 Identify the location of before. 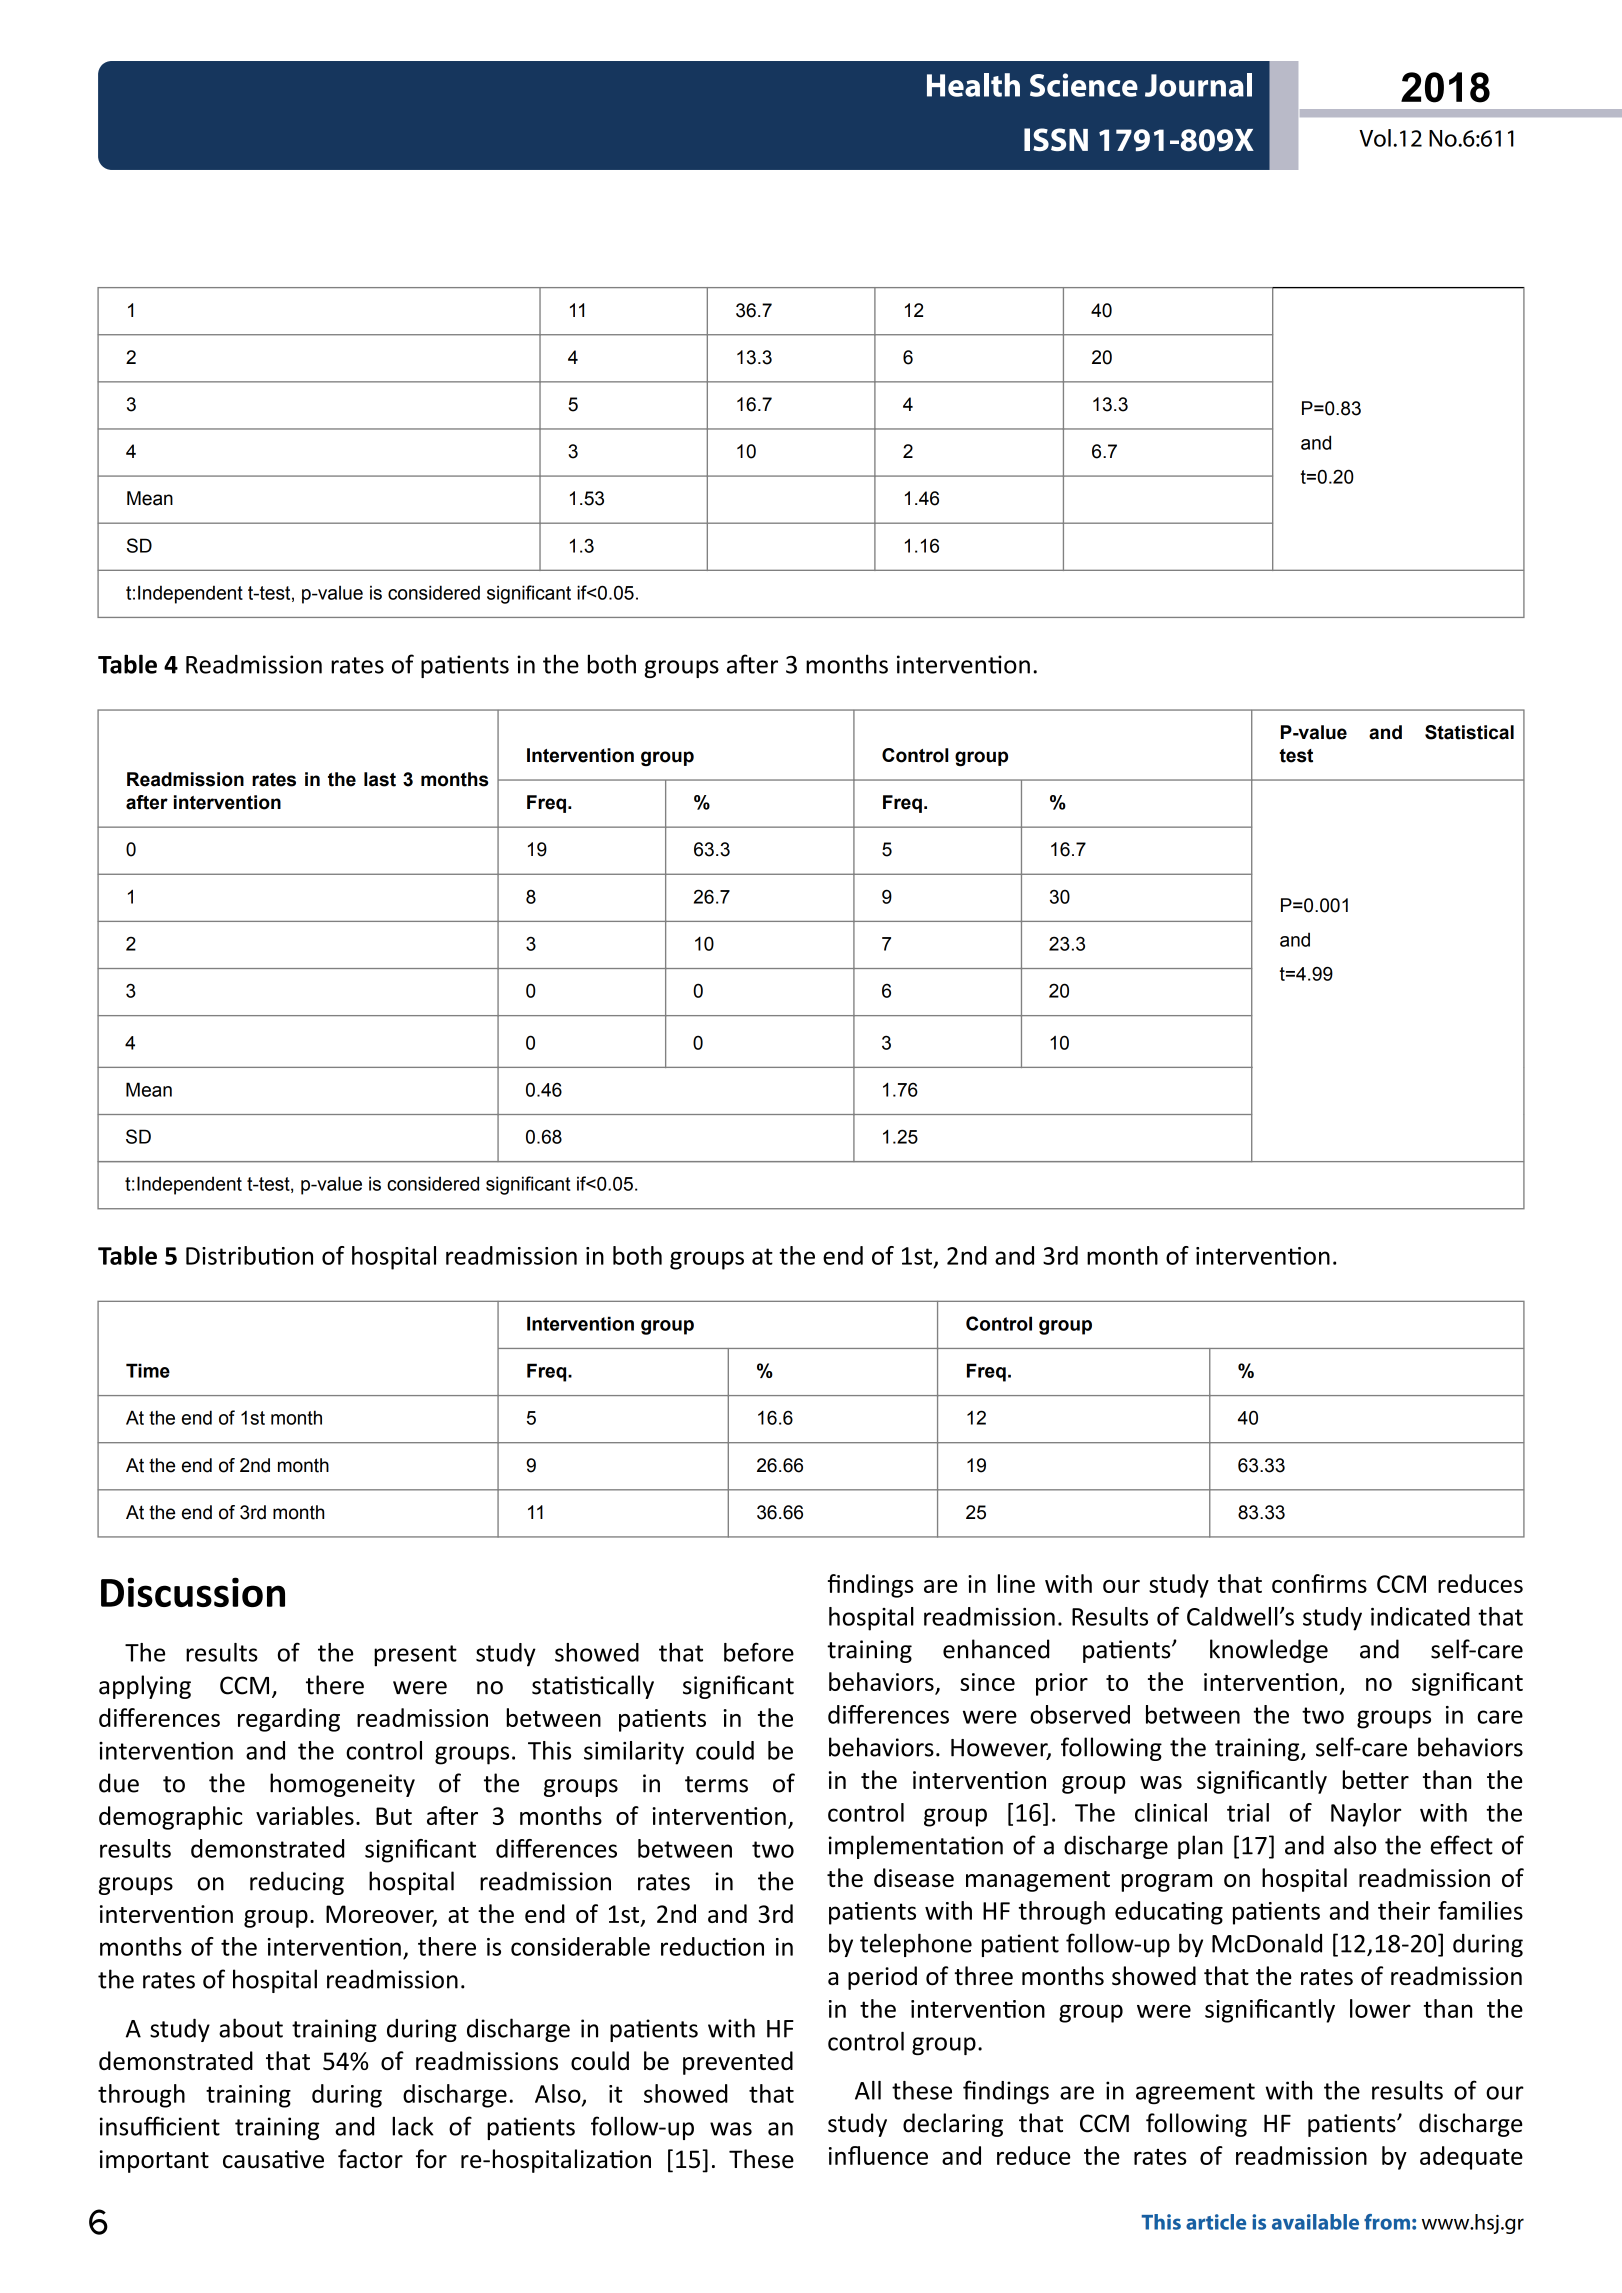
(759, 1652).
